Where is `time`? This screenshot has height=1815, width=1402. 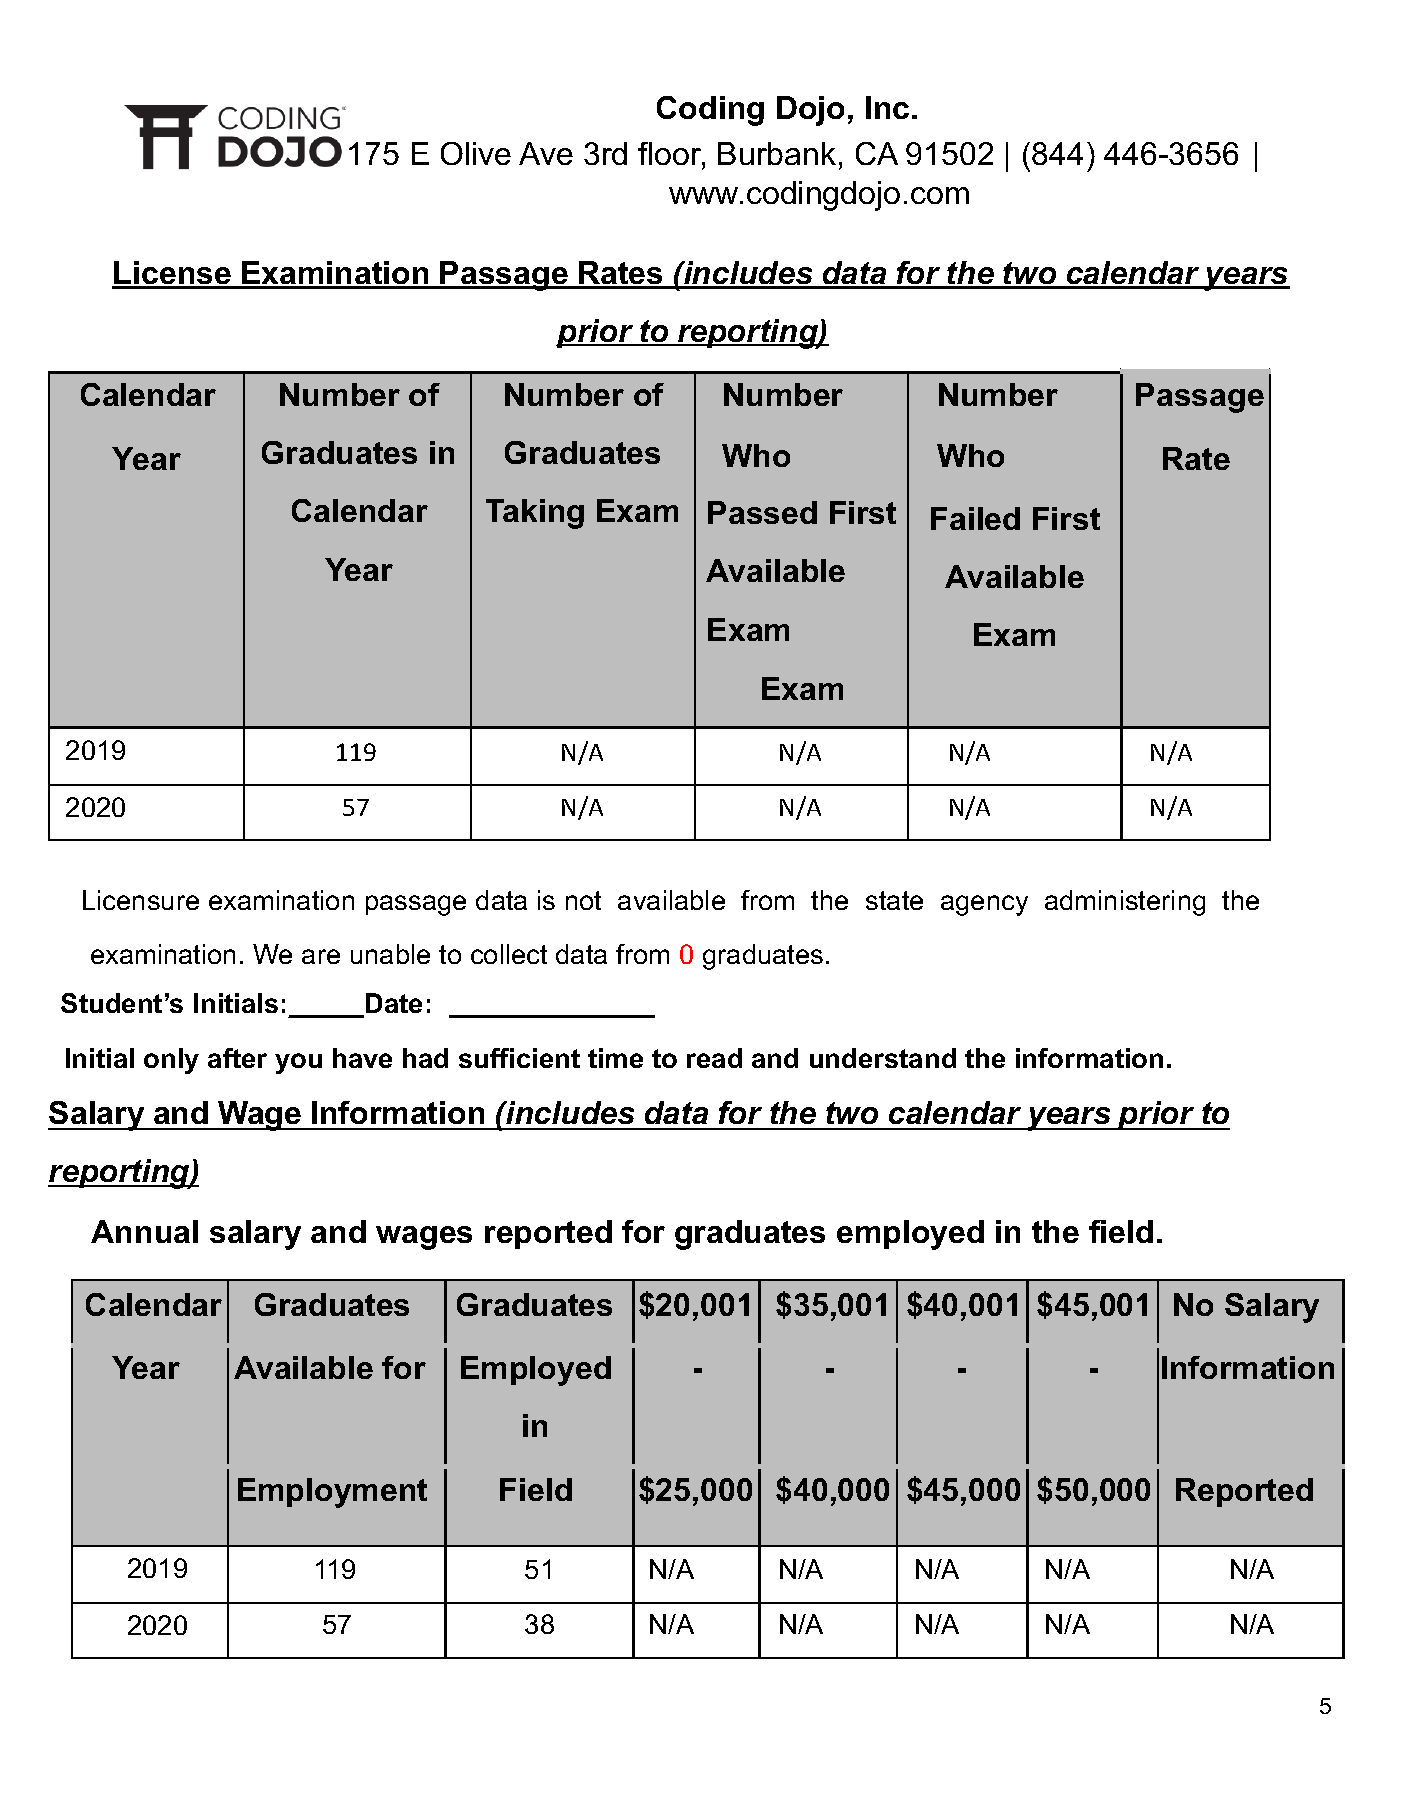
time is located at coordinates (615, 1058).
